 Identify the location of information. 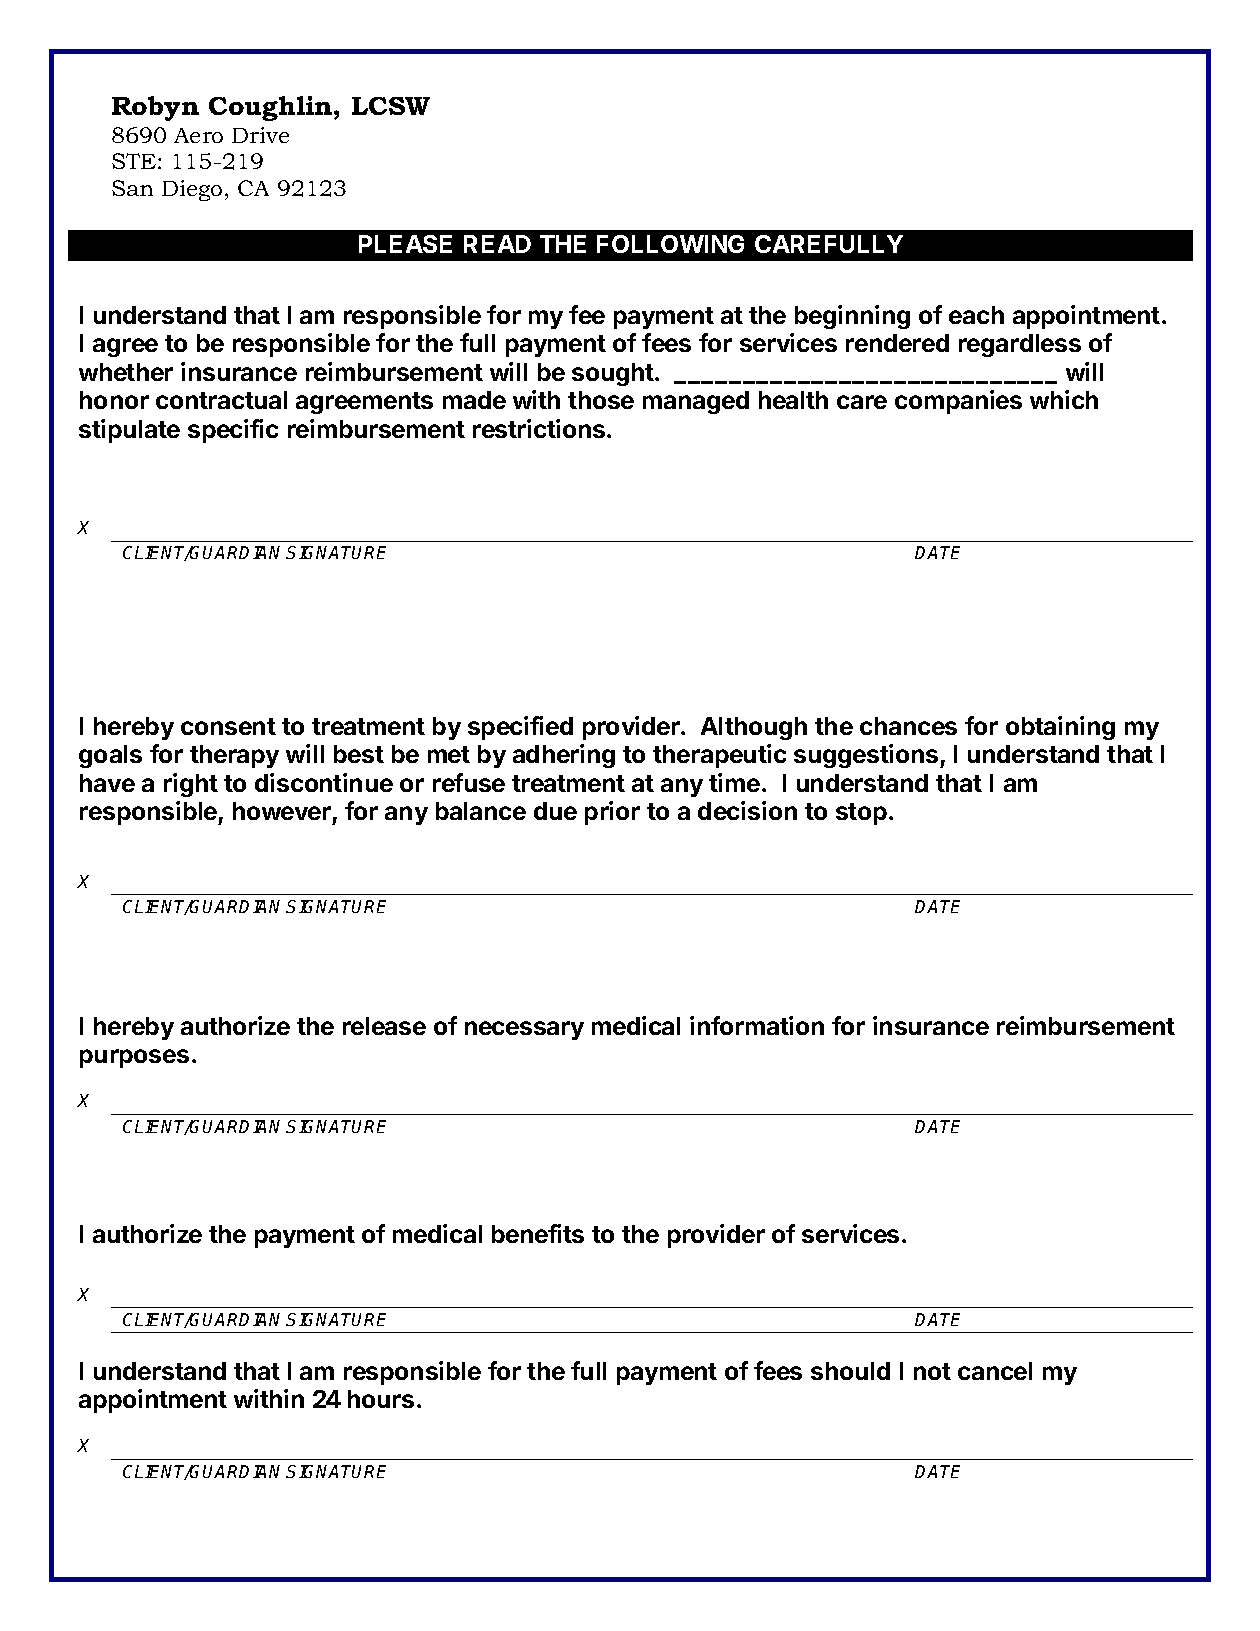
(757, 1025).
